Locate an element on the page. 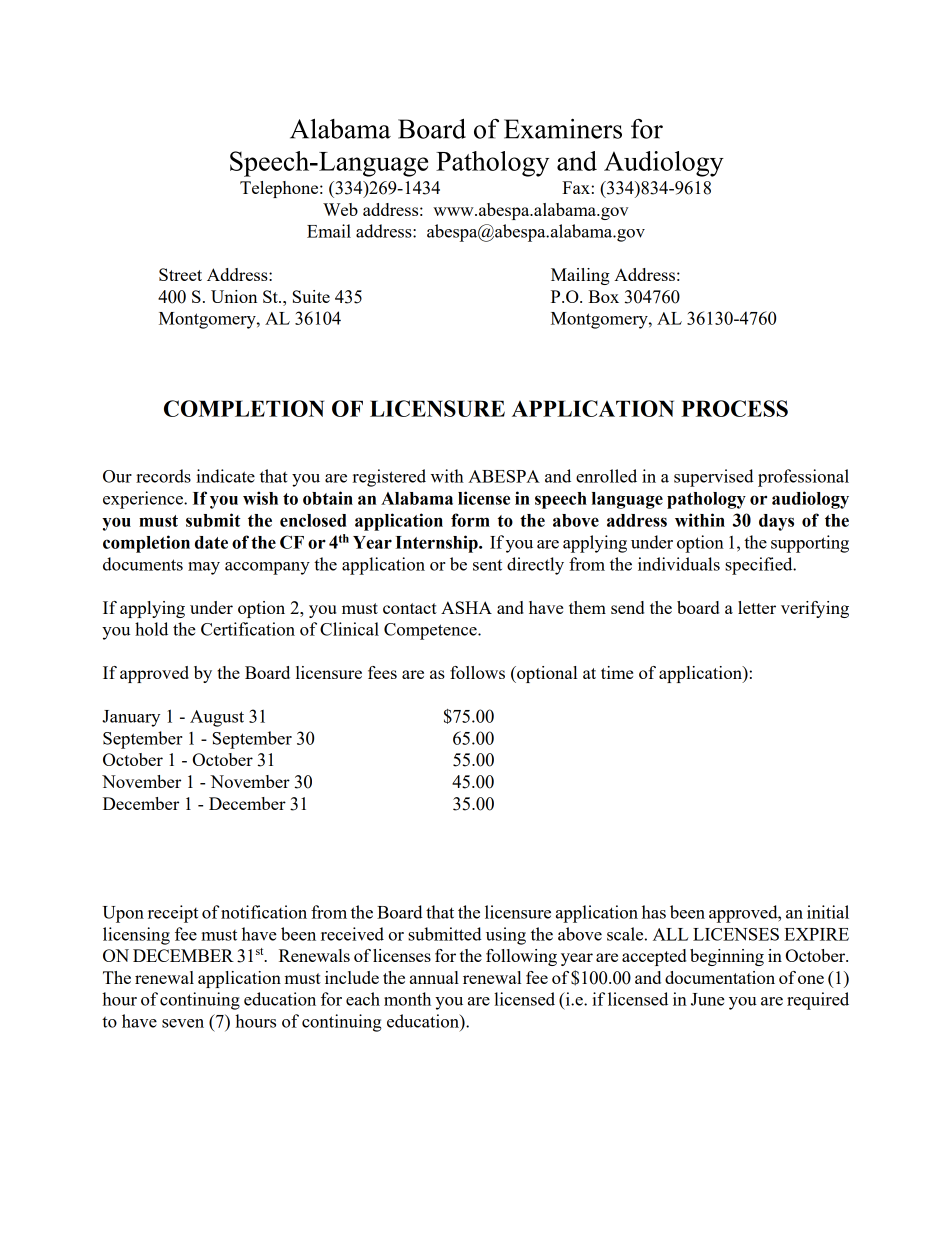 This image has height=1233, width=952. Web is located at coordinates (340, 209).
